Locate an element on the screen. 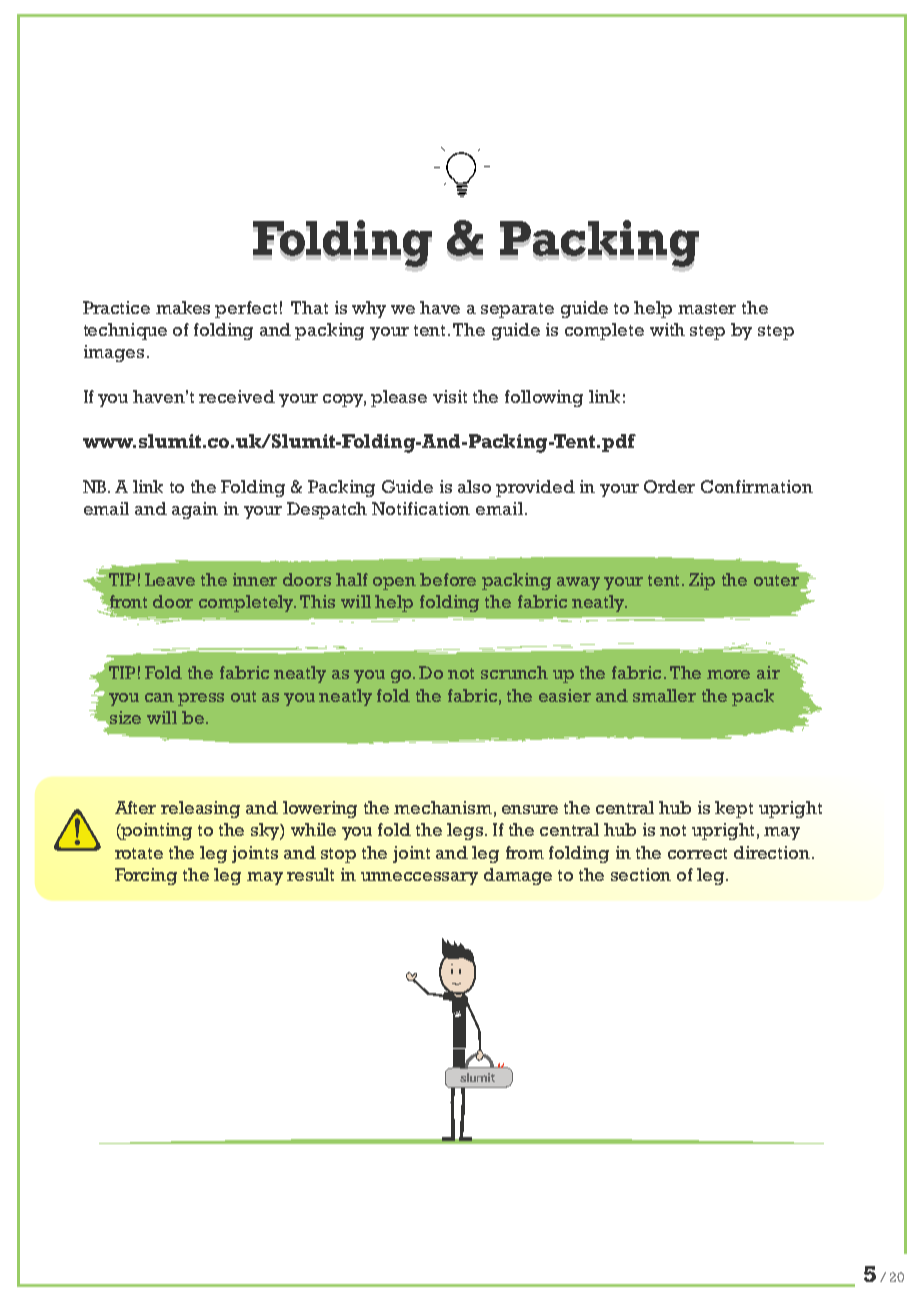  makes is located at coordinates (183, 307).
